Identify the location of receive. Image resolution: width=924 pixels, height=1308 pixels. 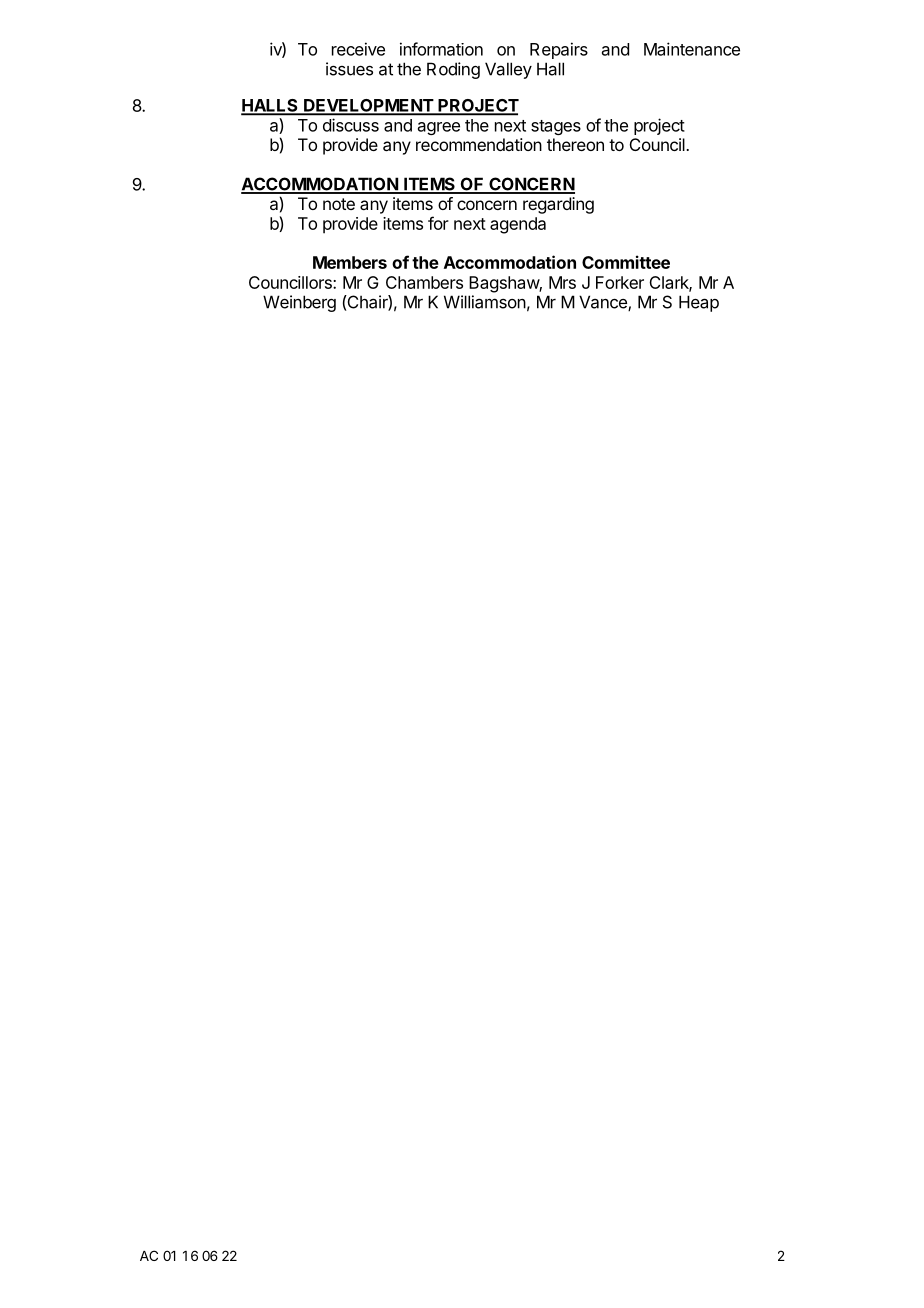
(358, 49).
